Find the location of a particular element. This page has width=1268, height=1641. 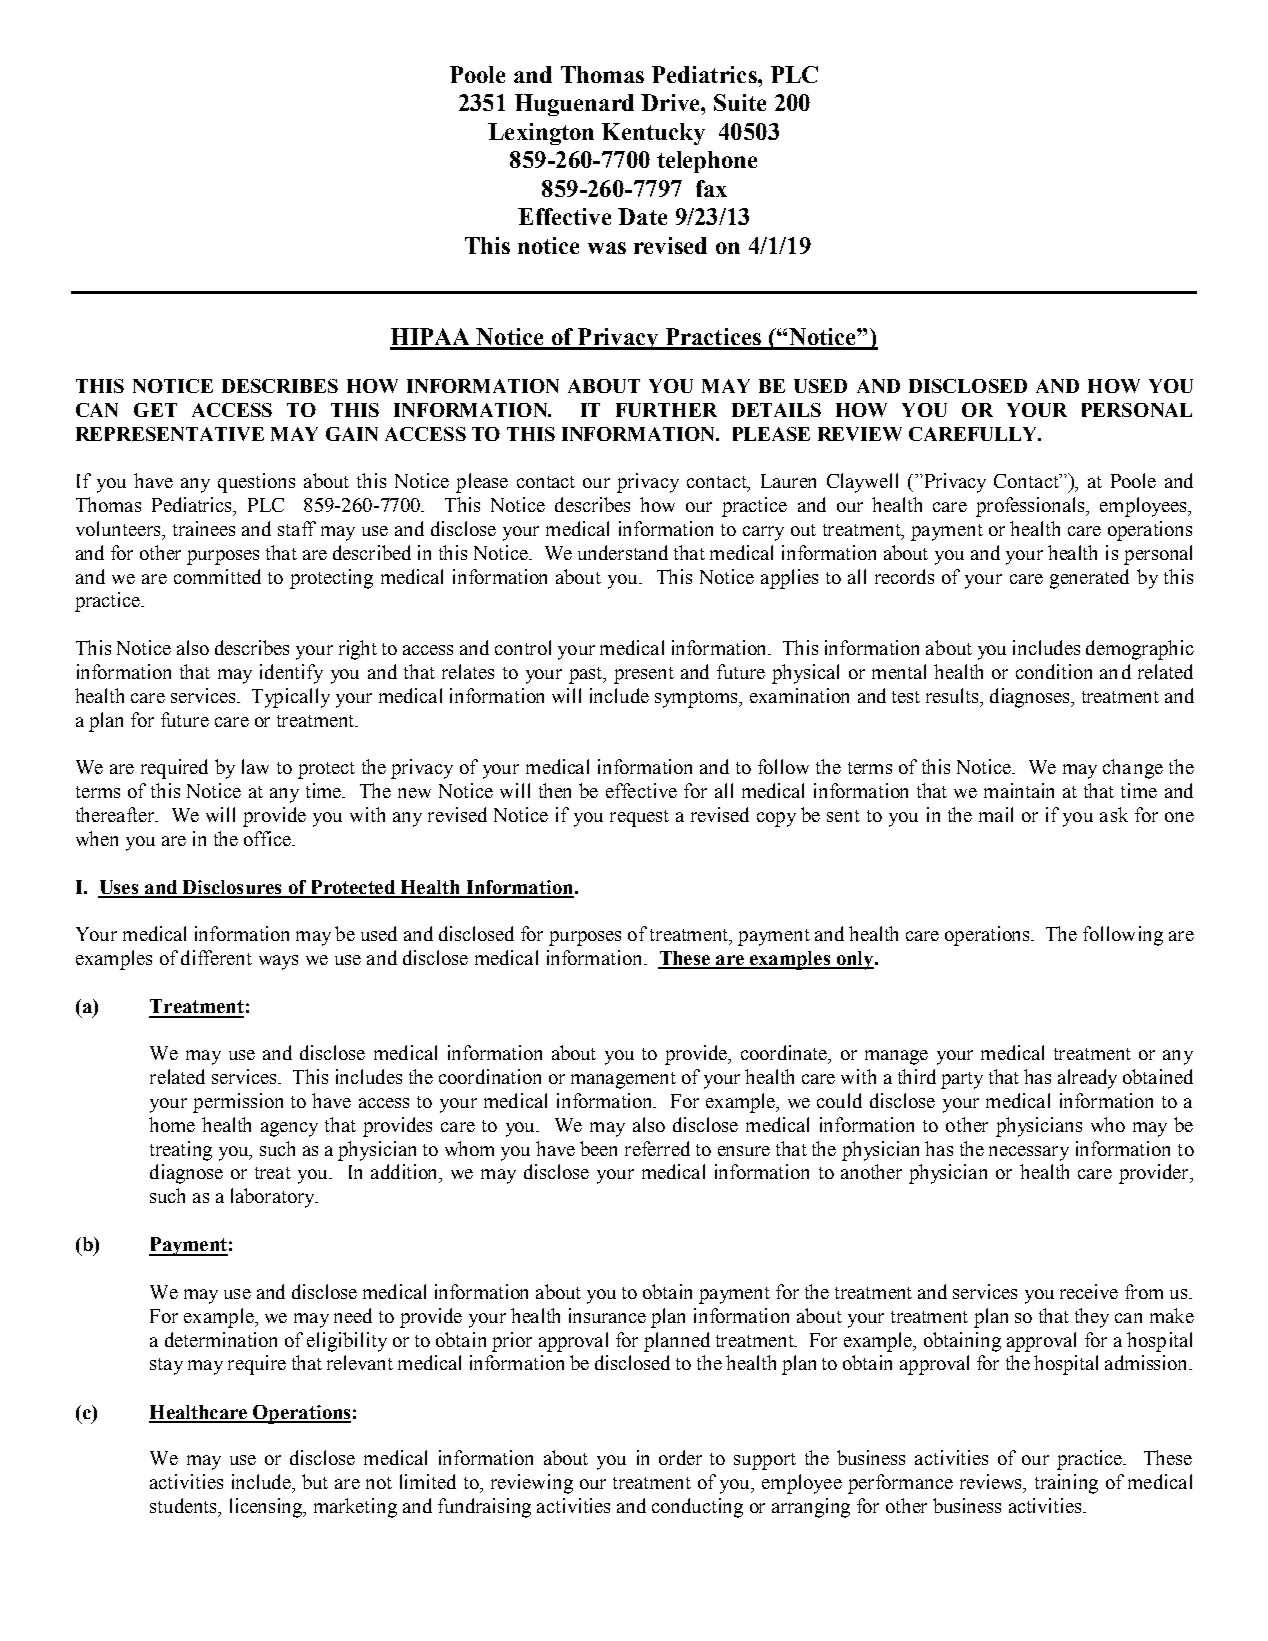

already is located at coordinates (1087, 1079).
